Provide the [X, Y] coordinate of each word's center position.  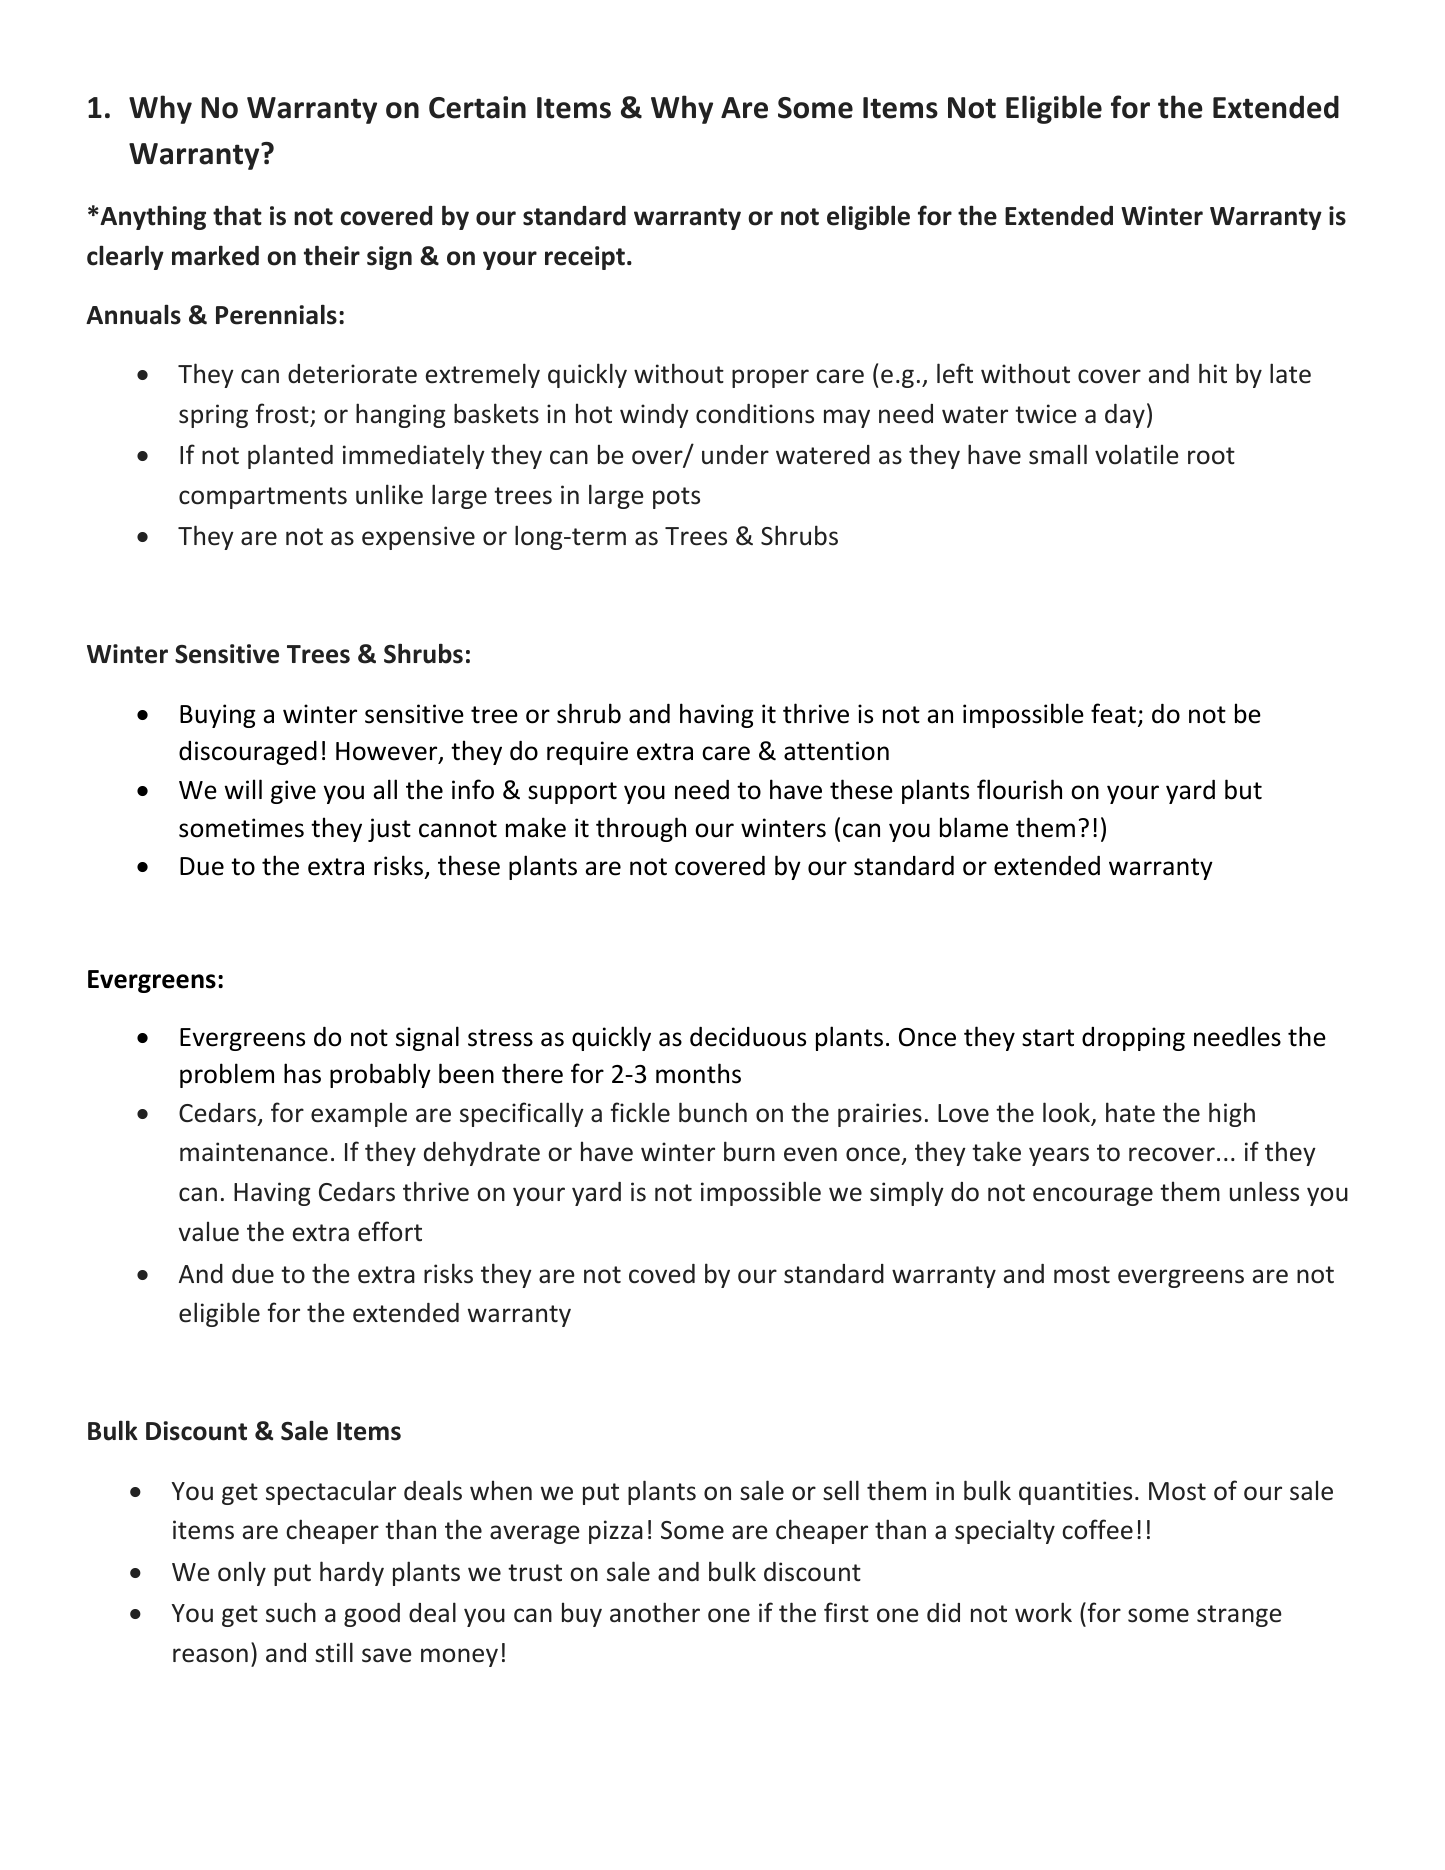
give [293, 792]
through [641, 829]
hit [1213, 373]
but [1243, 789]
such [291, 1612]
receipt [585, 258]
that [237, 215]
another [655, 1612]
